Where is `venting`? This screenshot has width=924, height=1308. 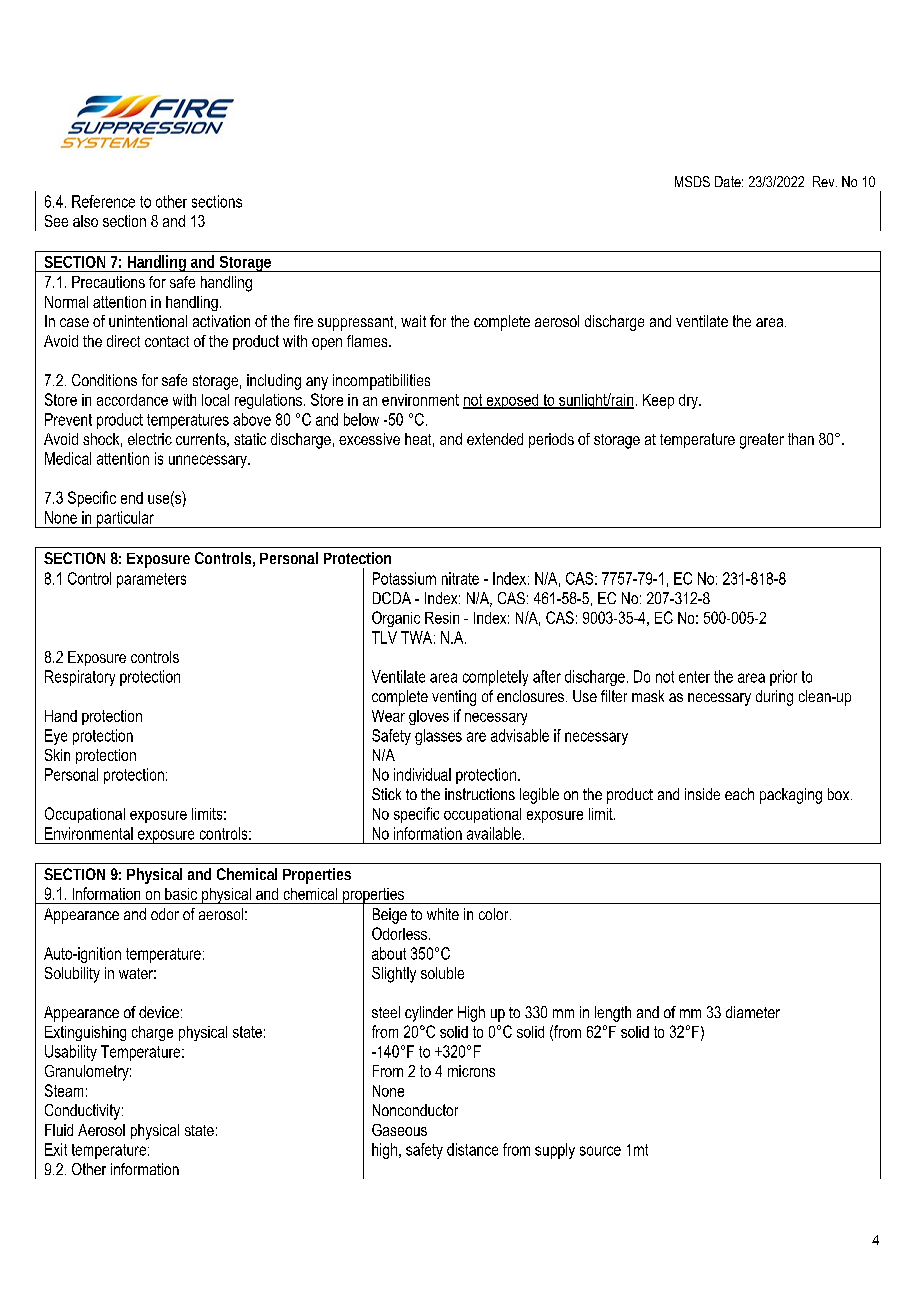 venting is located at coordinates (454, 698).
